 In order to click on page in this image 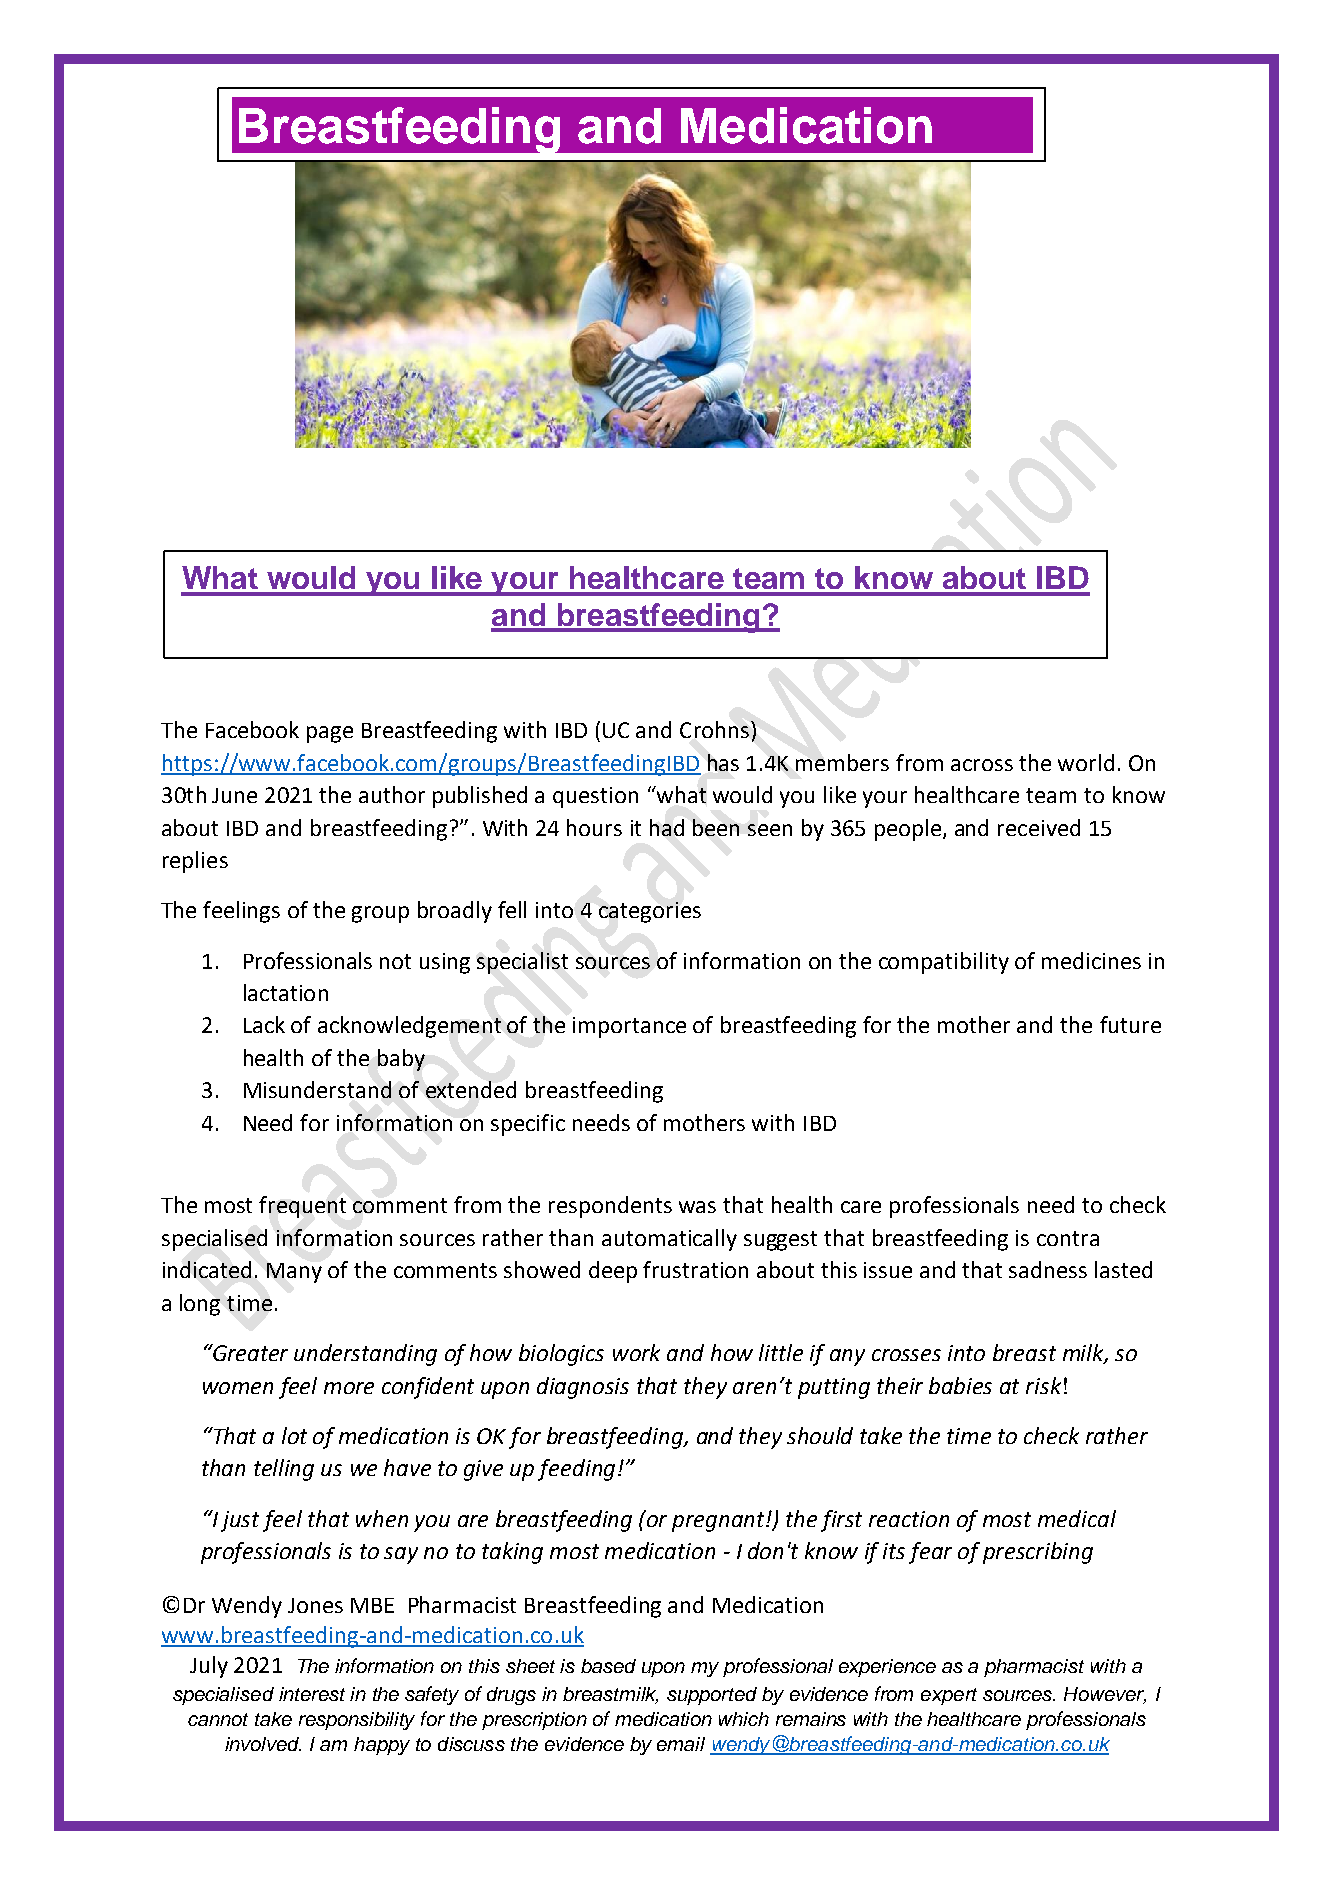, I will do `click(330, 734)`.
